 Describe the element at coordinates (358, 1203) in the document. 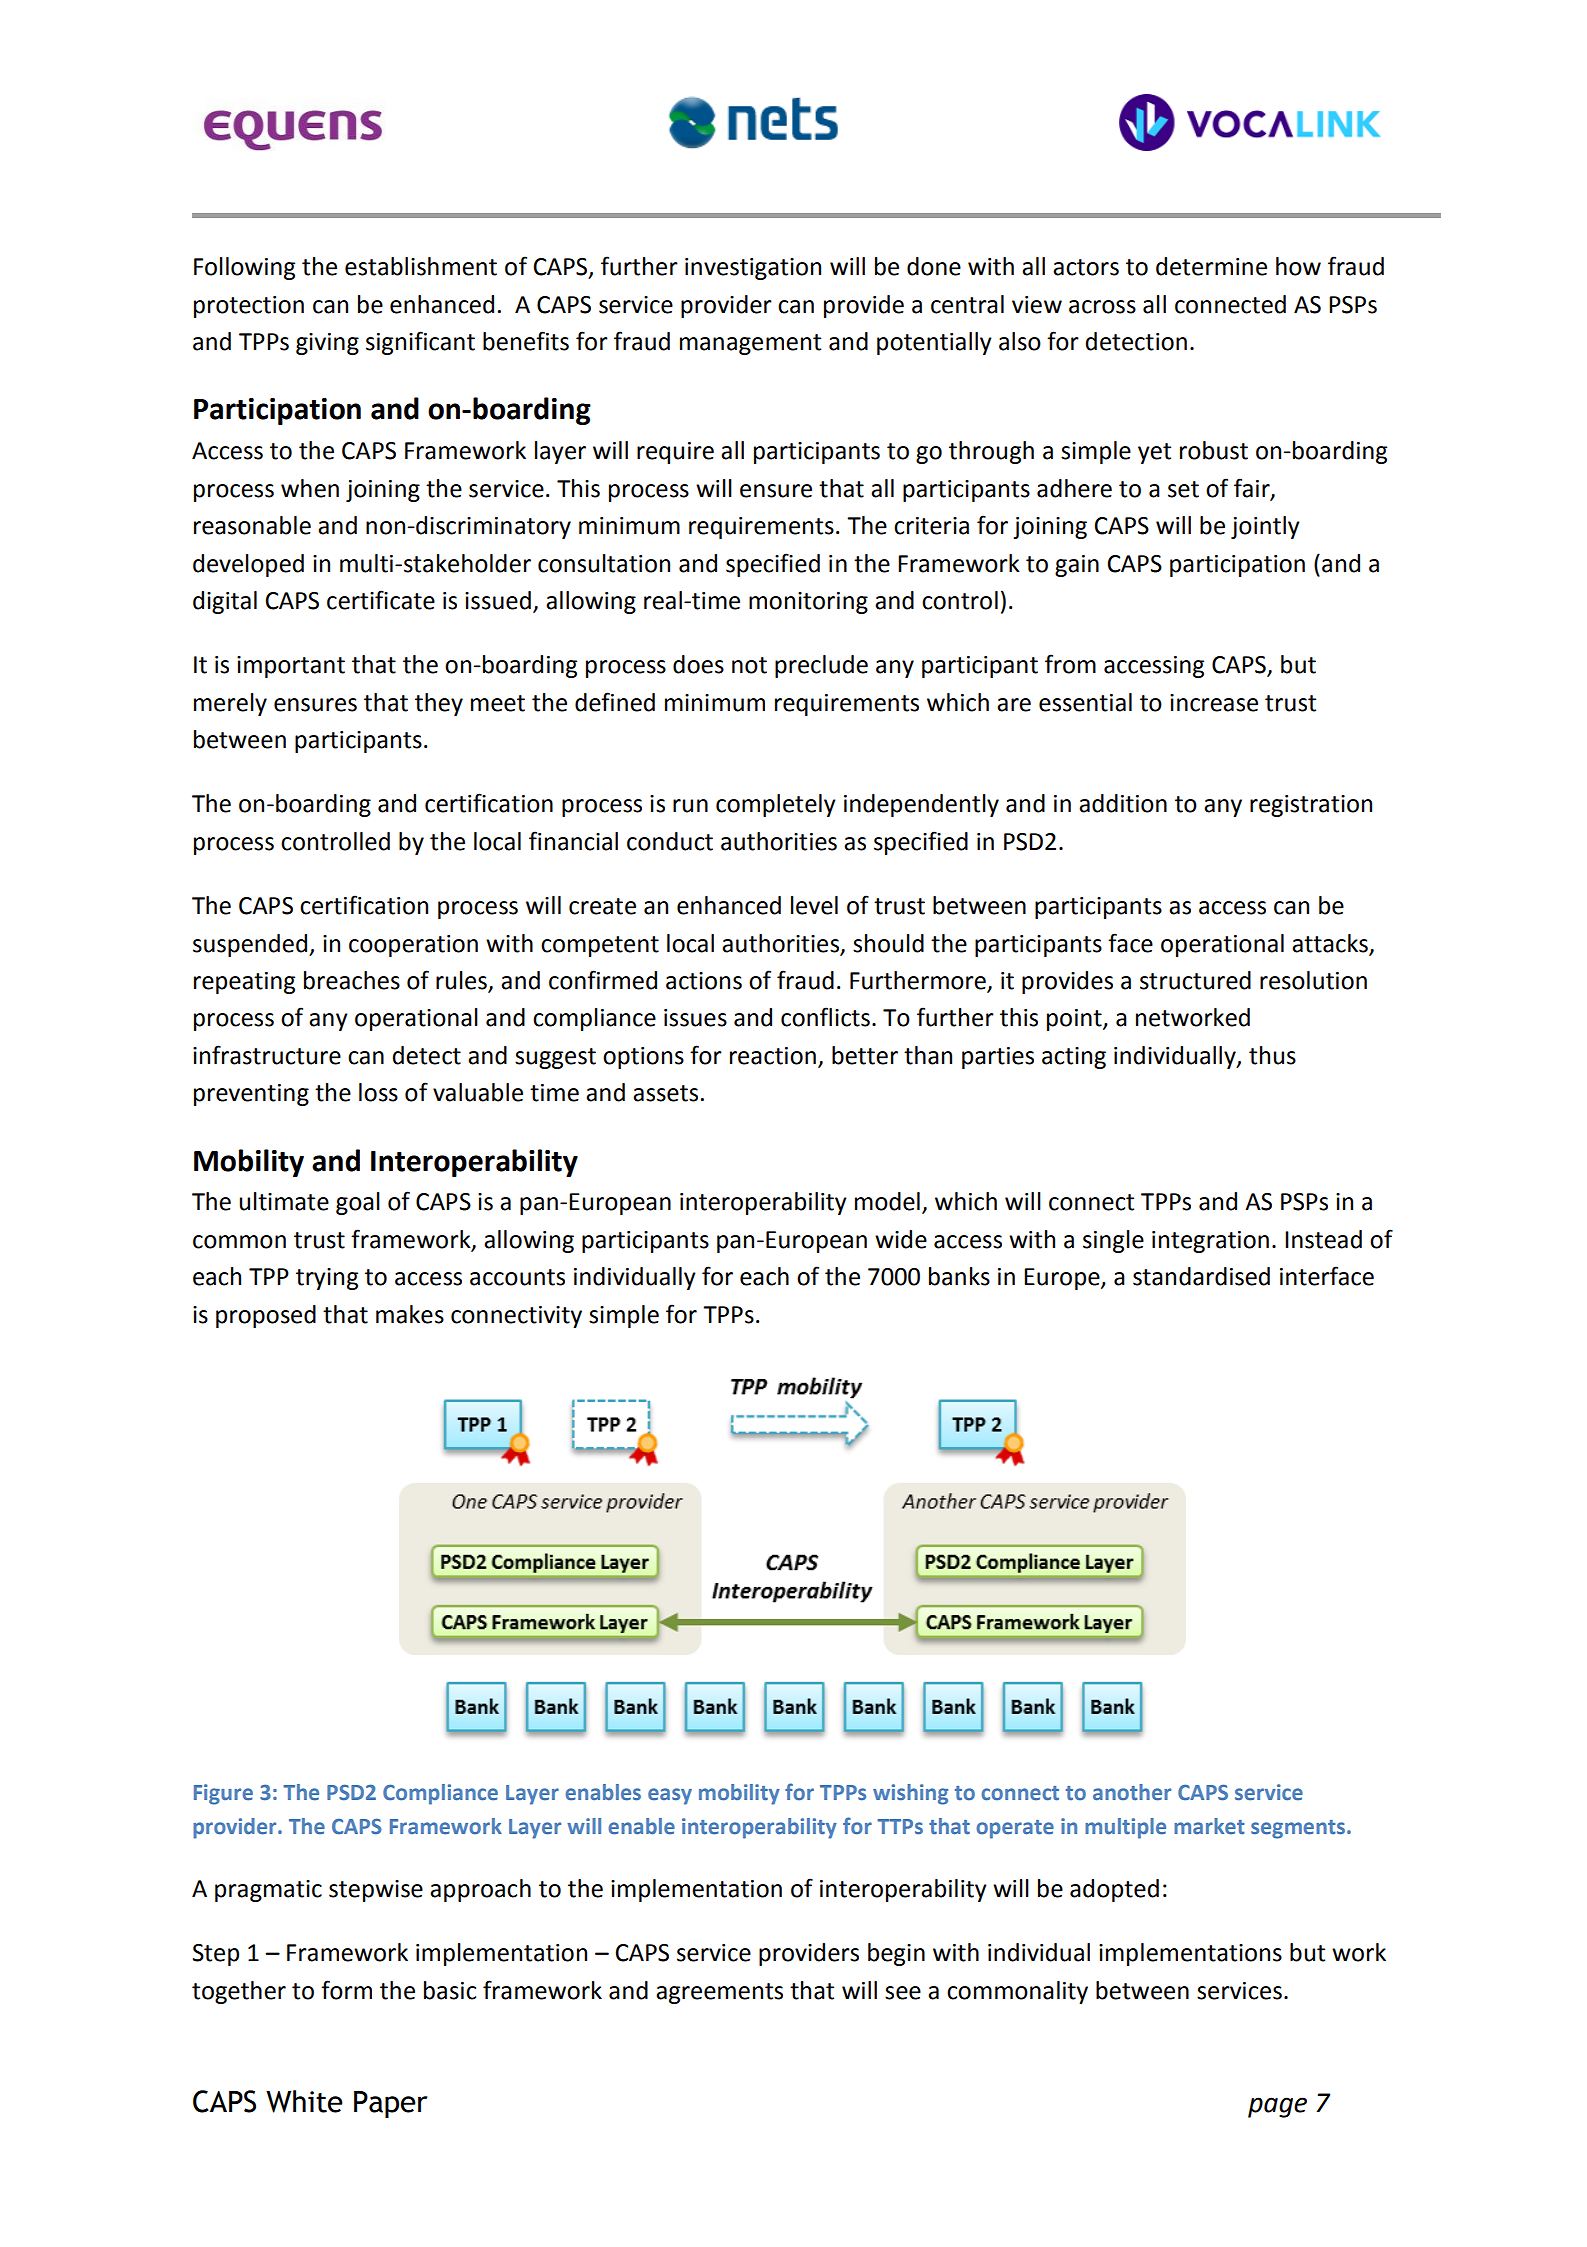

I see `goal` at that location.
